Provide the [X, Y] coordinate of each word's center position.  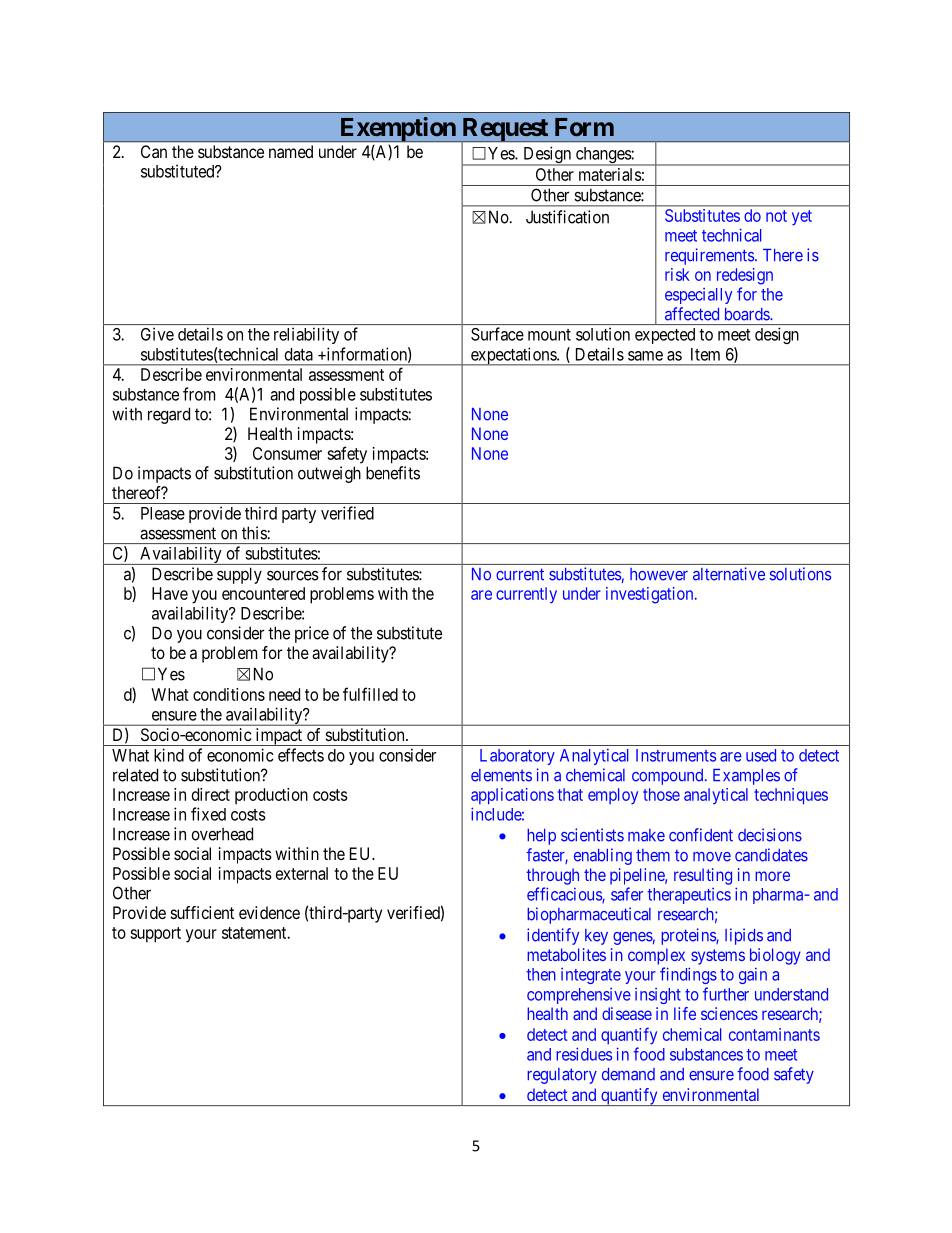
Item [705, 354]
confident [701, 835]
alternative [729, 574]
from [199, 394]
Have [170, 593]
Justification [567, 217]
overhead [222, 834]
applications [512, 796]
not [776, 216]
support [155, 935]
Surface [497, 334]
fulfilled [370, 694]
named [291, 151]
